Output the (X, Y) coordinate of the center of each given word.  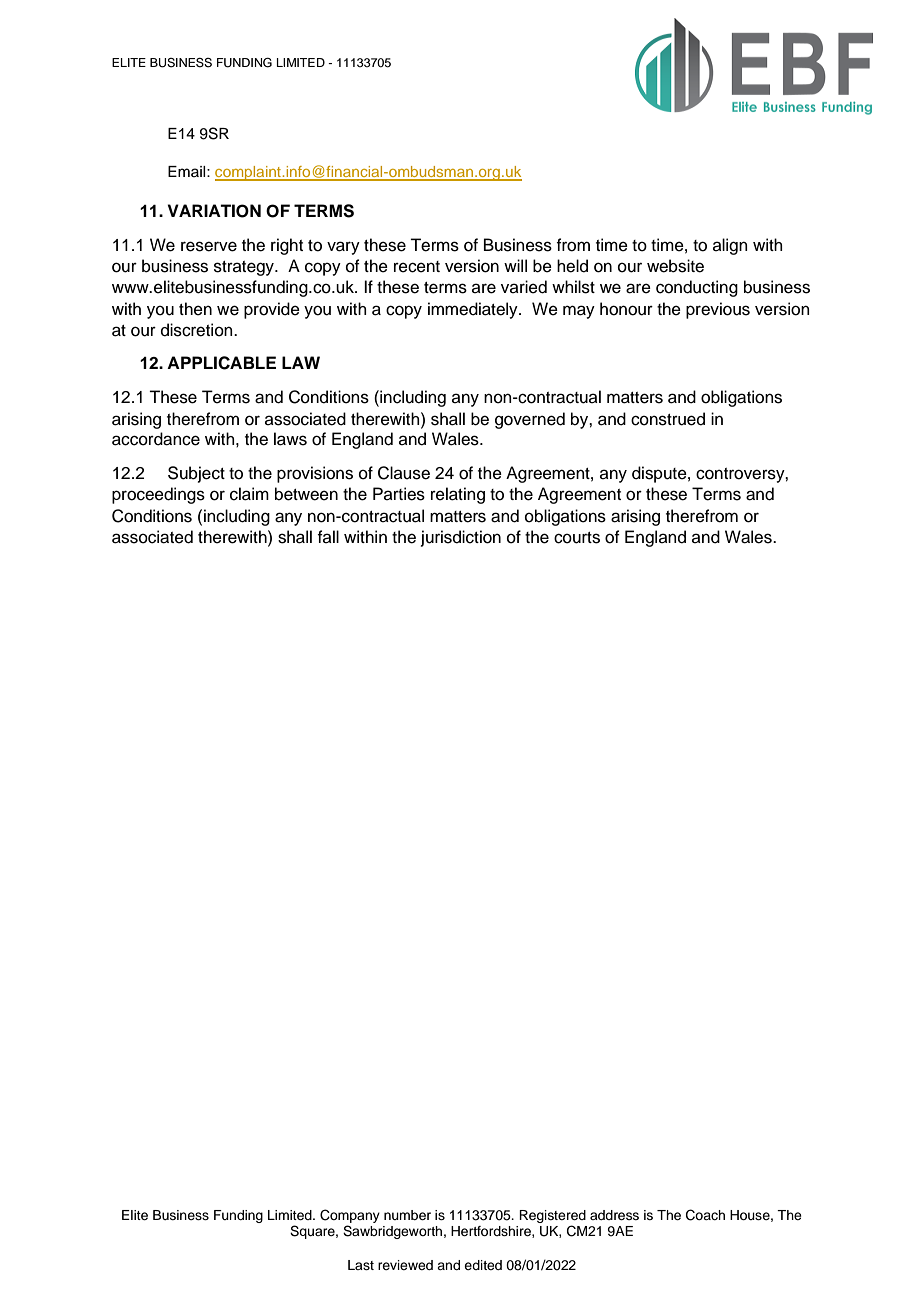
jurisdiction (461, 538)
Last (361, 1265)
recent (417, 267)
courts (577, 538)
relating (458, 495)
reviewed (405, 1265)
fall (328, 536)
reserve (209, 246)
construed (668, 419)
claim (249, 494)
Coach (705, 1215)
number (407, 1215)
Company (350, 1216)
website (675, 266)
